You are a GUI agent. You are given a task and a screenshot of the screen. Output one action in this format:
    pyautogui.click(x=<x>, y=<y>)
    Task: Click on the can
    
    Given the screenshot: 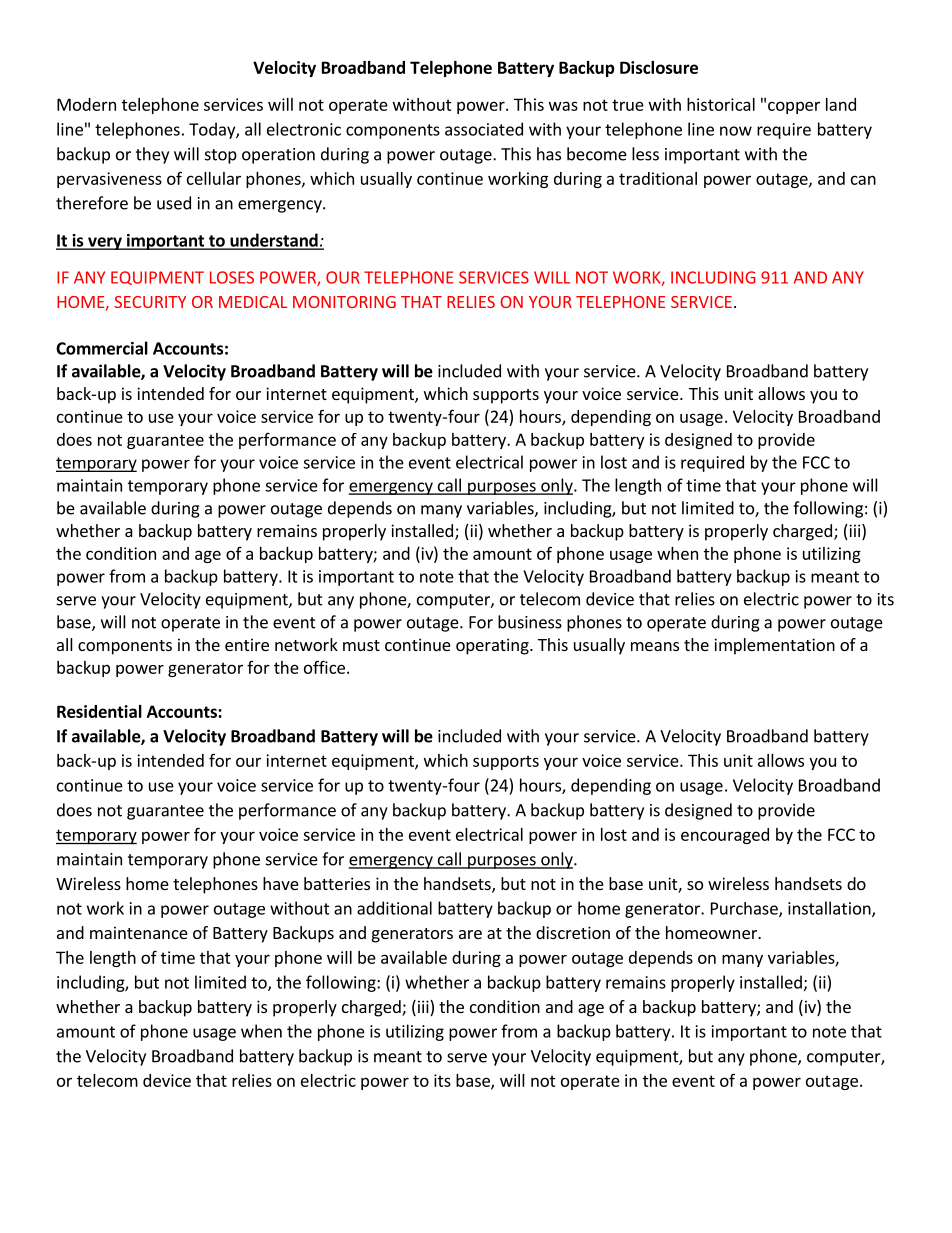 What is the action you would take?
    pyautogui.click(x=863, y=180)
